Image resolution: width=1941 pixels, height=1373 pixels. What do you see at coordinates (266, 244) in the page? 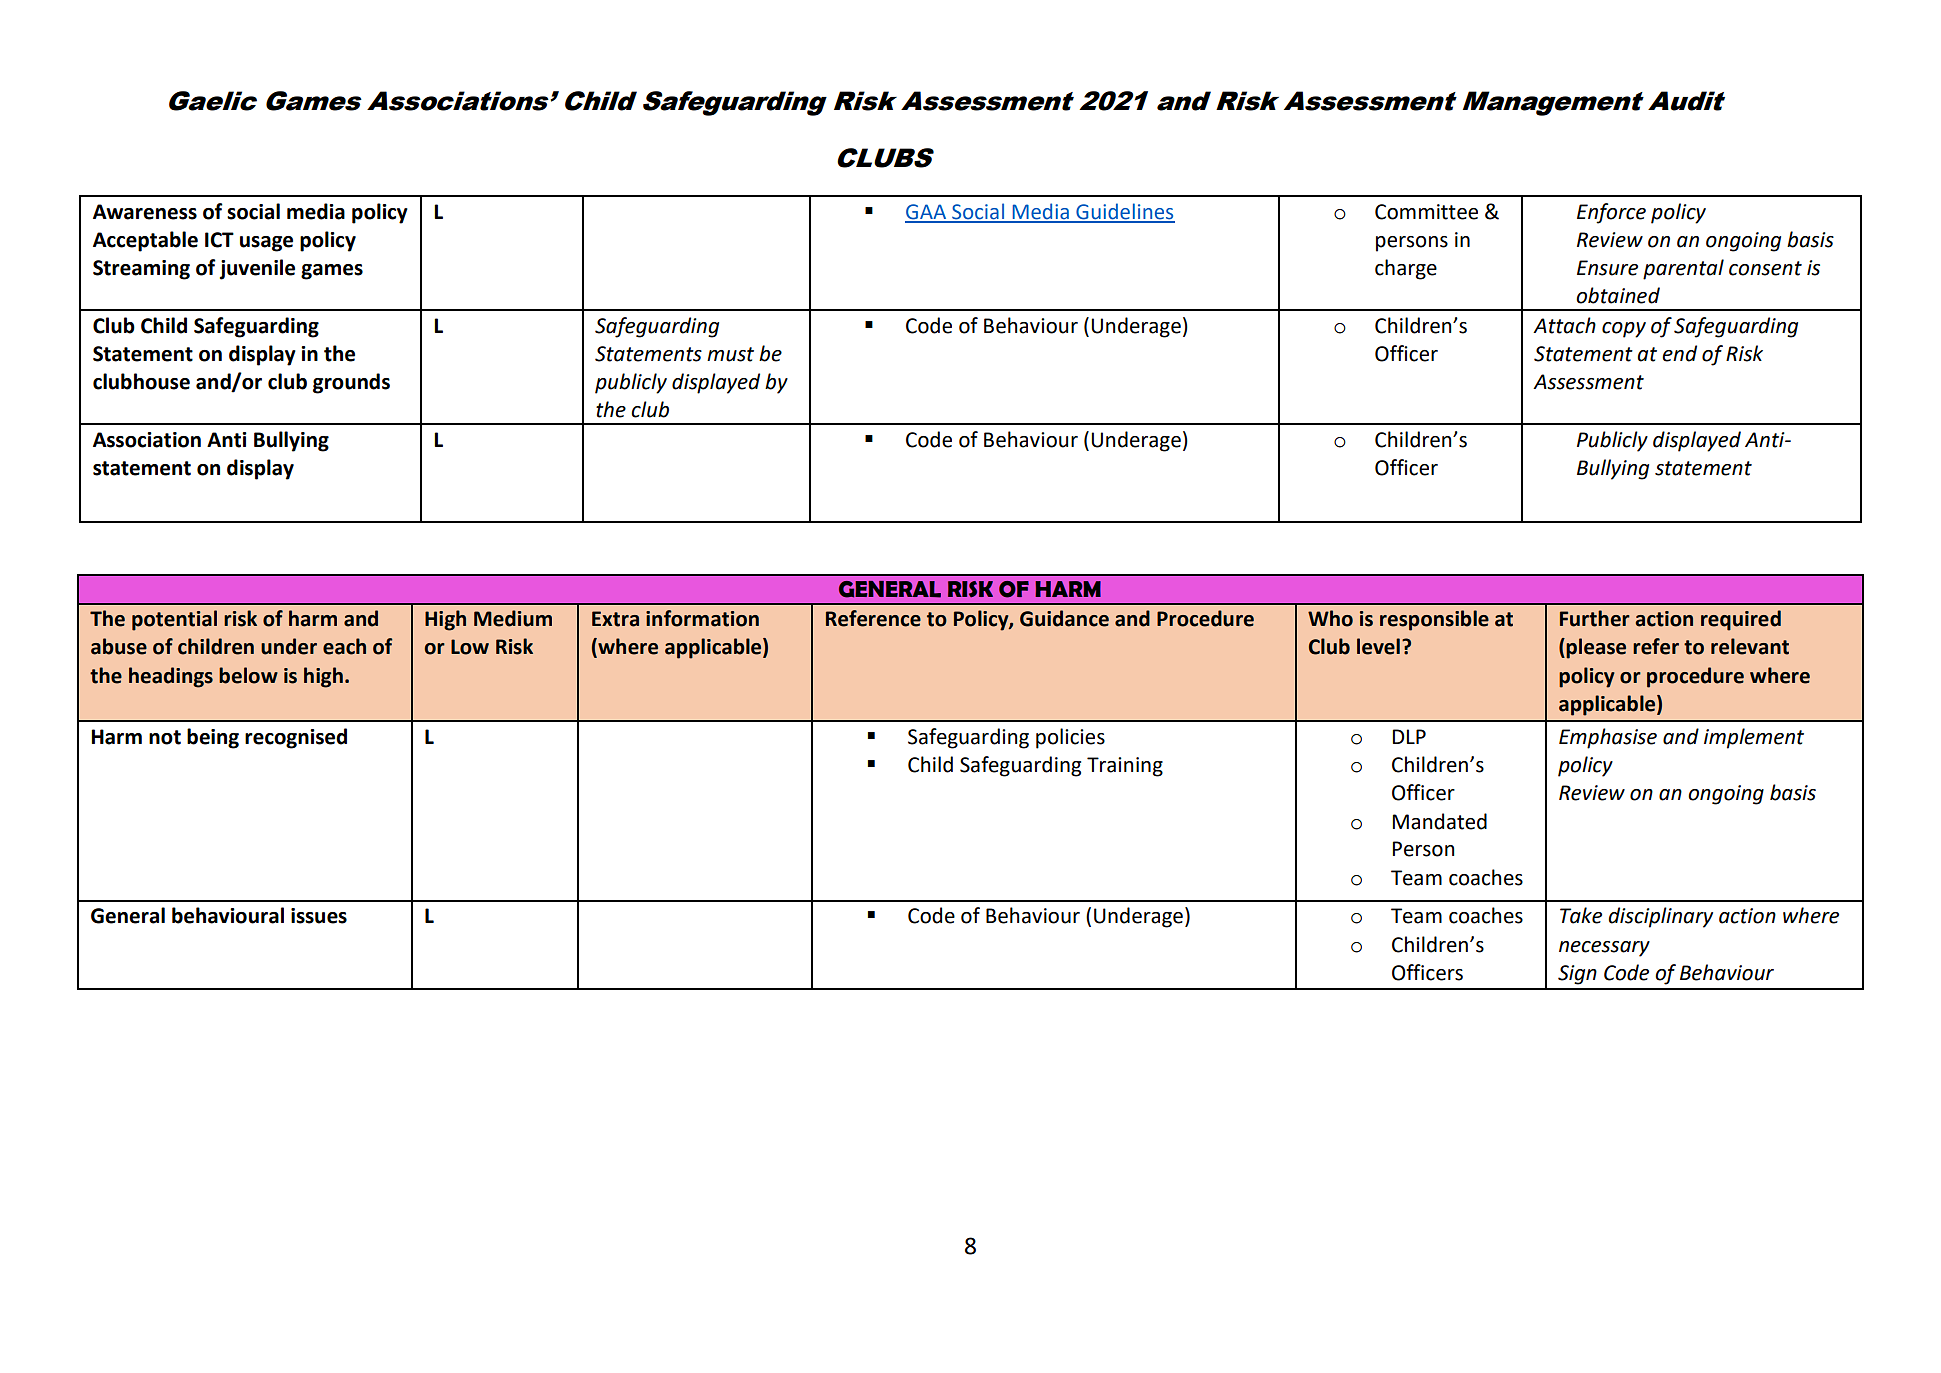
I see `usage` at bounding box center [266, 244].
